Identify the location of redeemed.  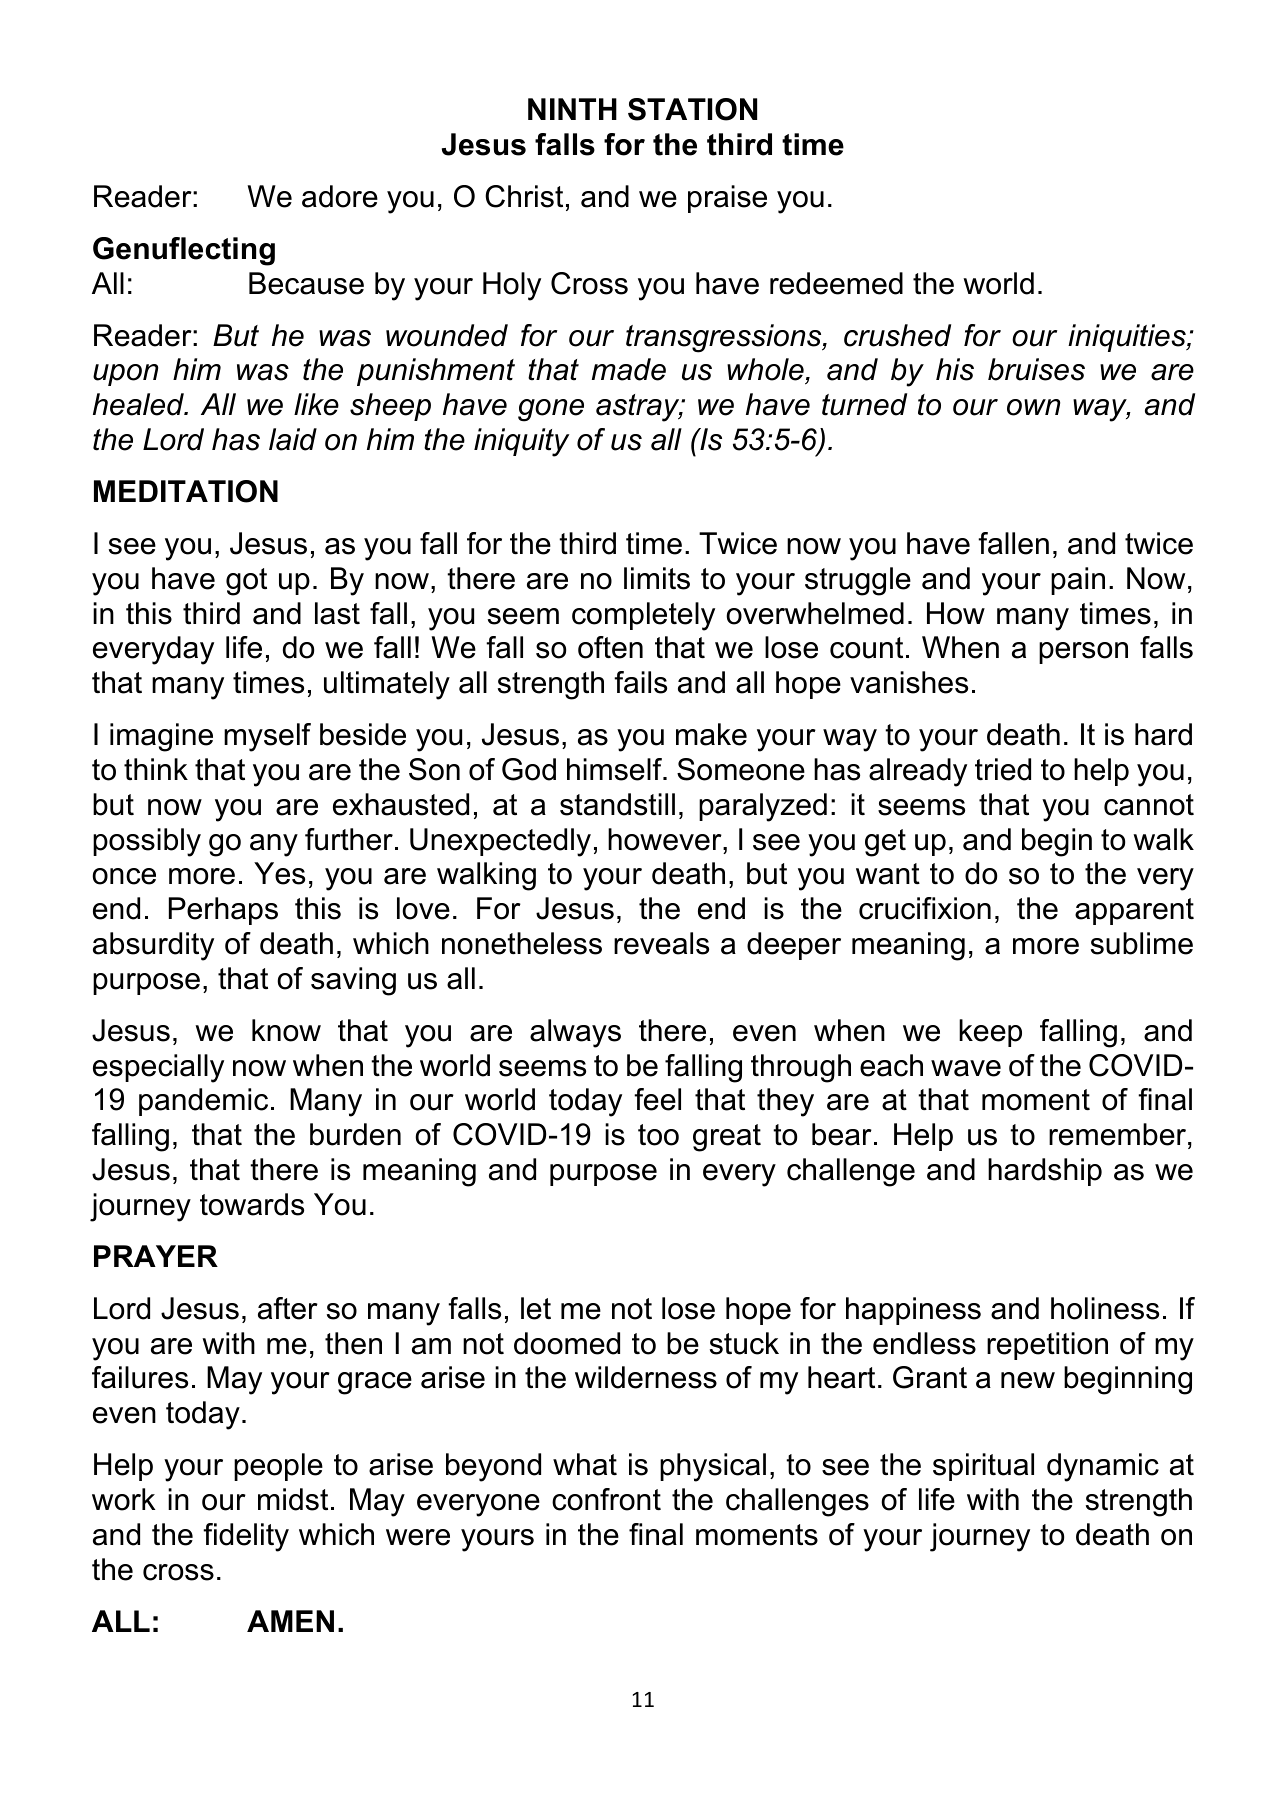
(836, 283).
